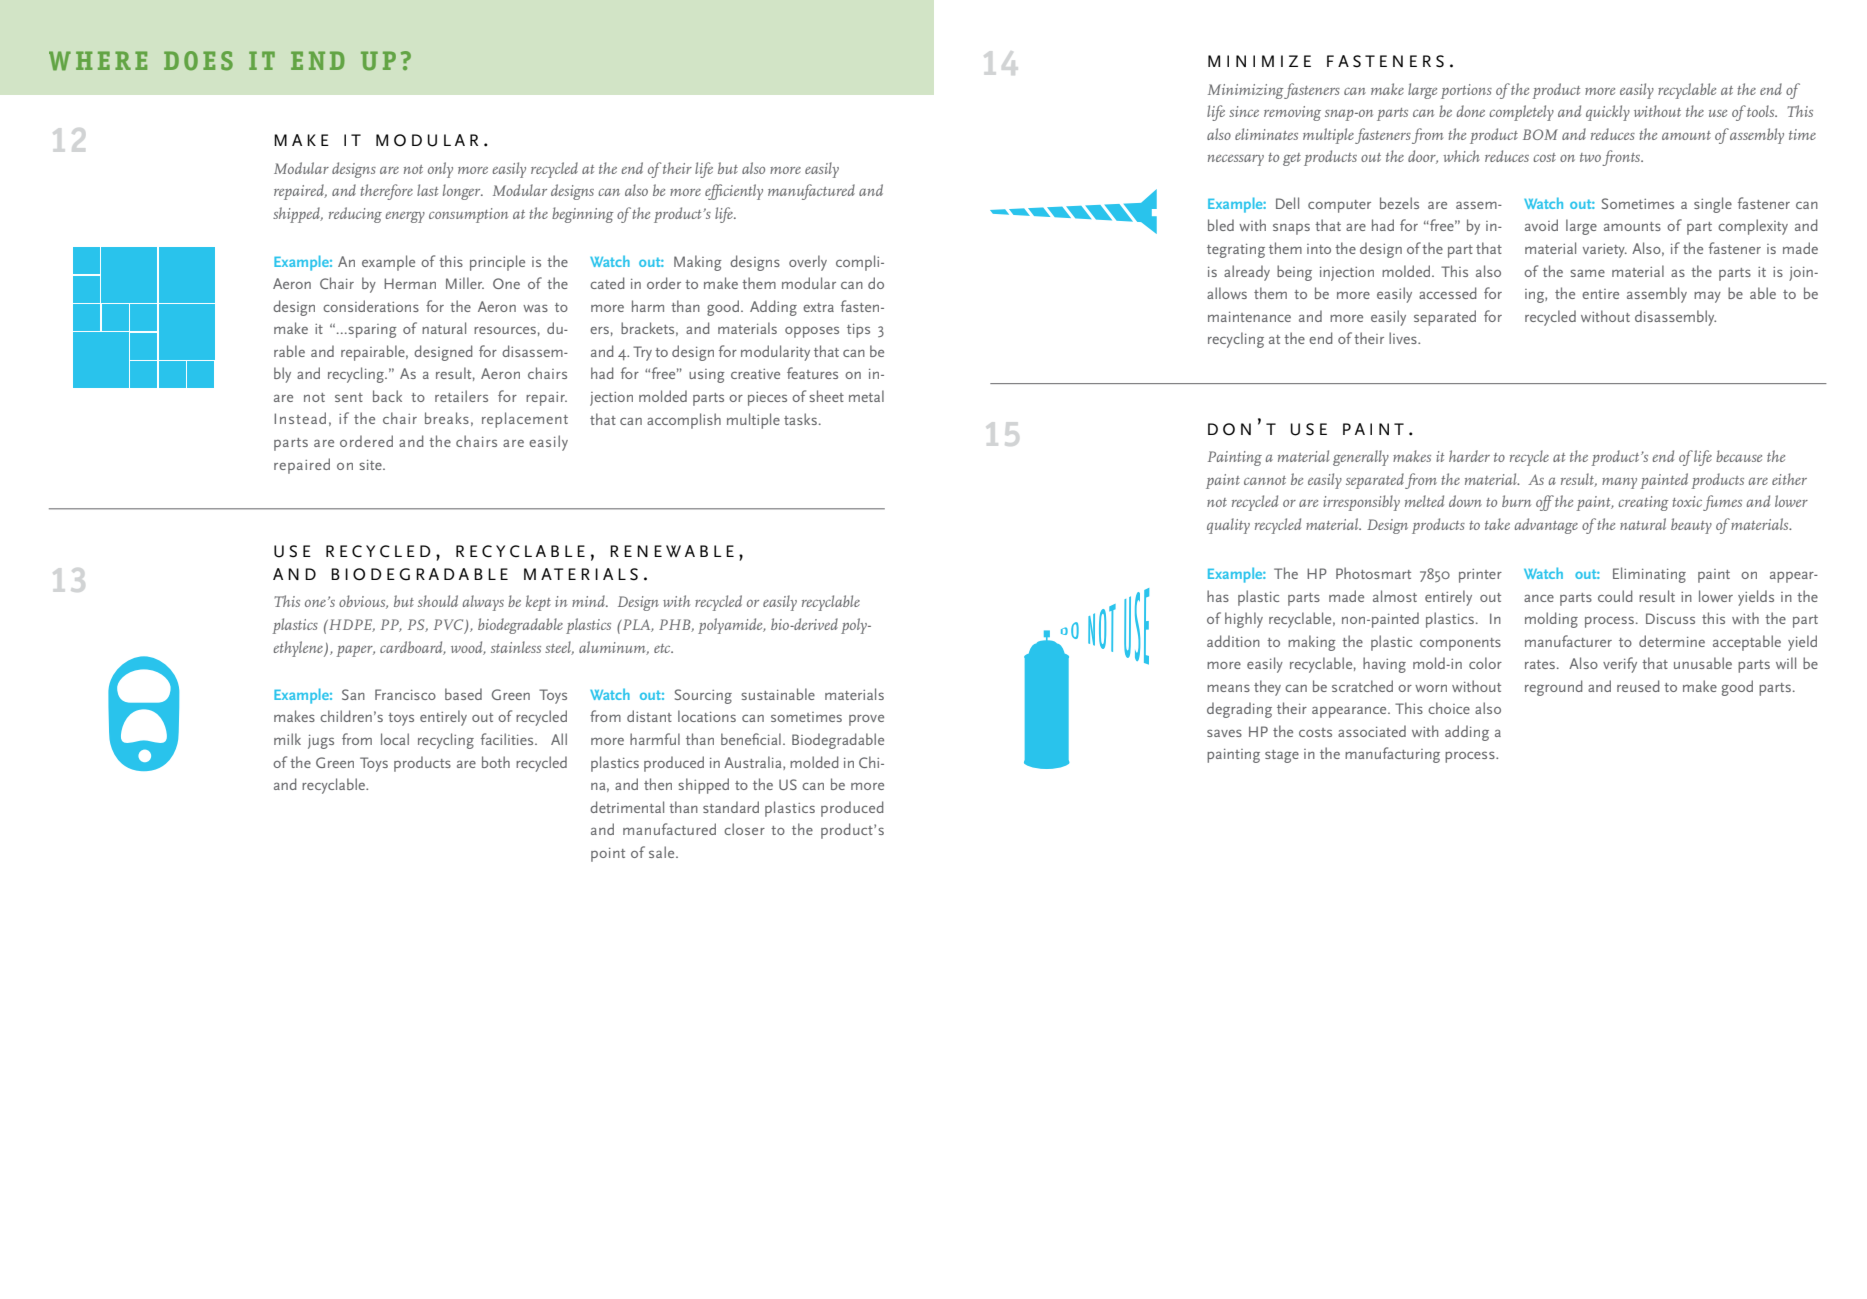 The height and width of the page is (1299, 1867). I want to click on closer, so click(744, 829).
